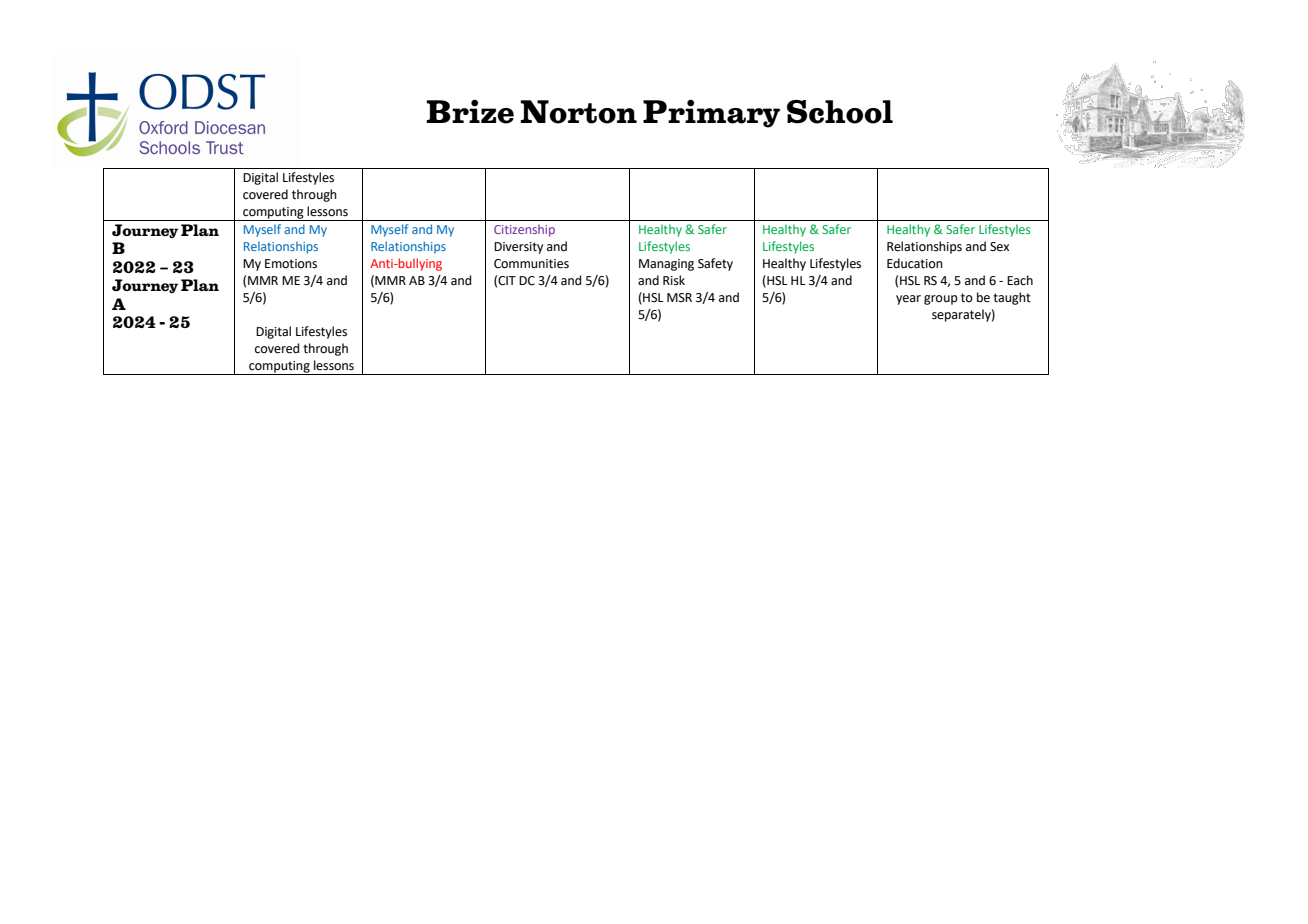 The width and height of the screenshot is (1308, 924). Describe the element at coordinates (291, 264) in the screenshot. I see `Emotions` at that location.
